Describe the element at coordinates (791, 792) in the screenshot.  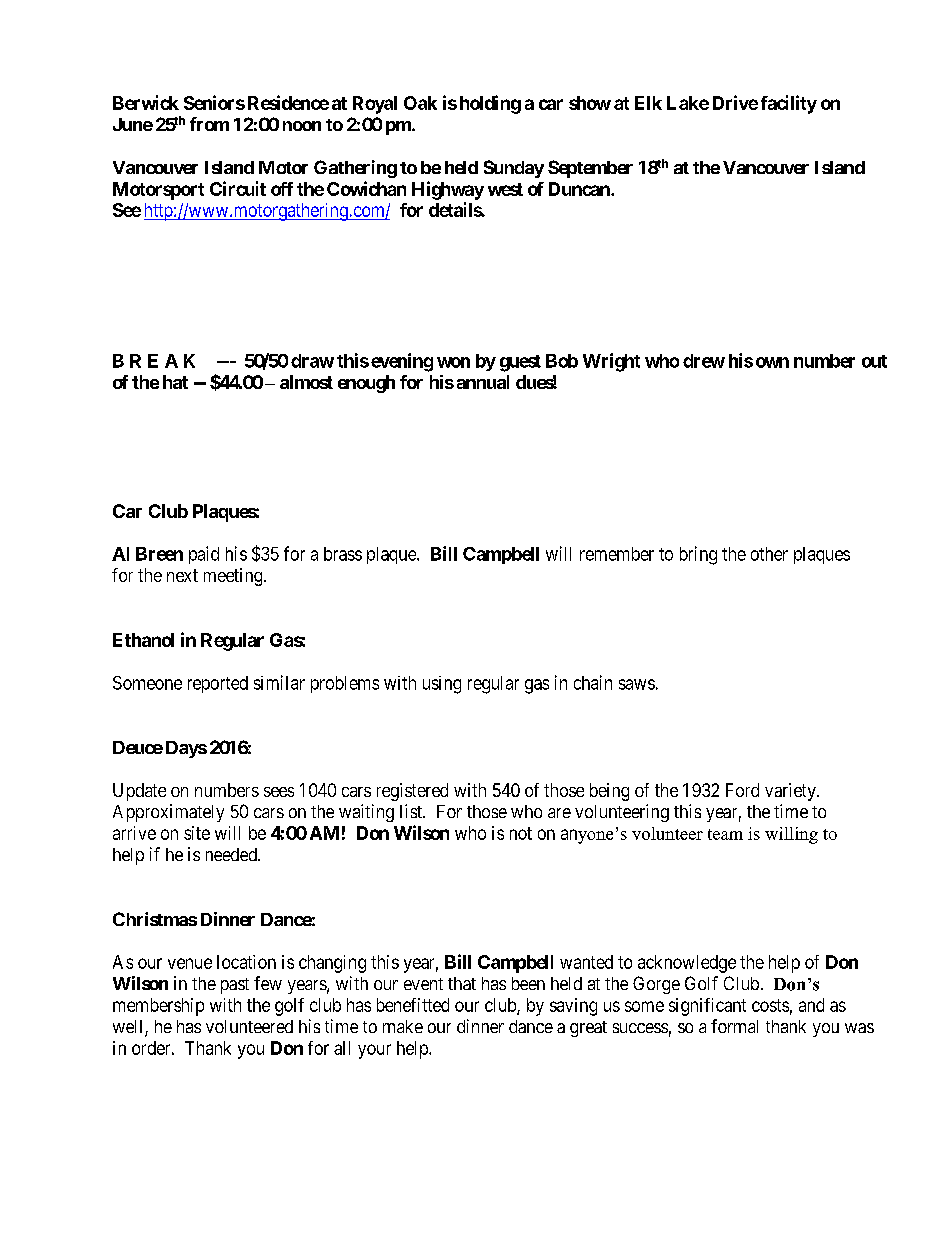
I see `variety` at that location.
